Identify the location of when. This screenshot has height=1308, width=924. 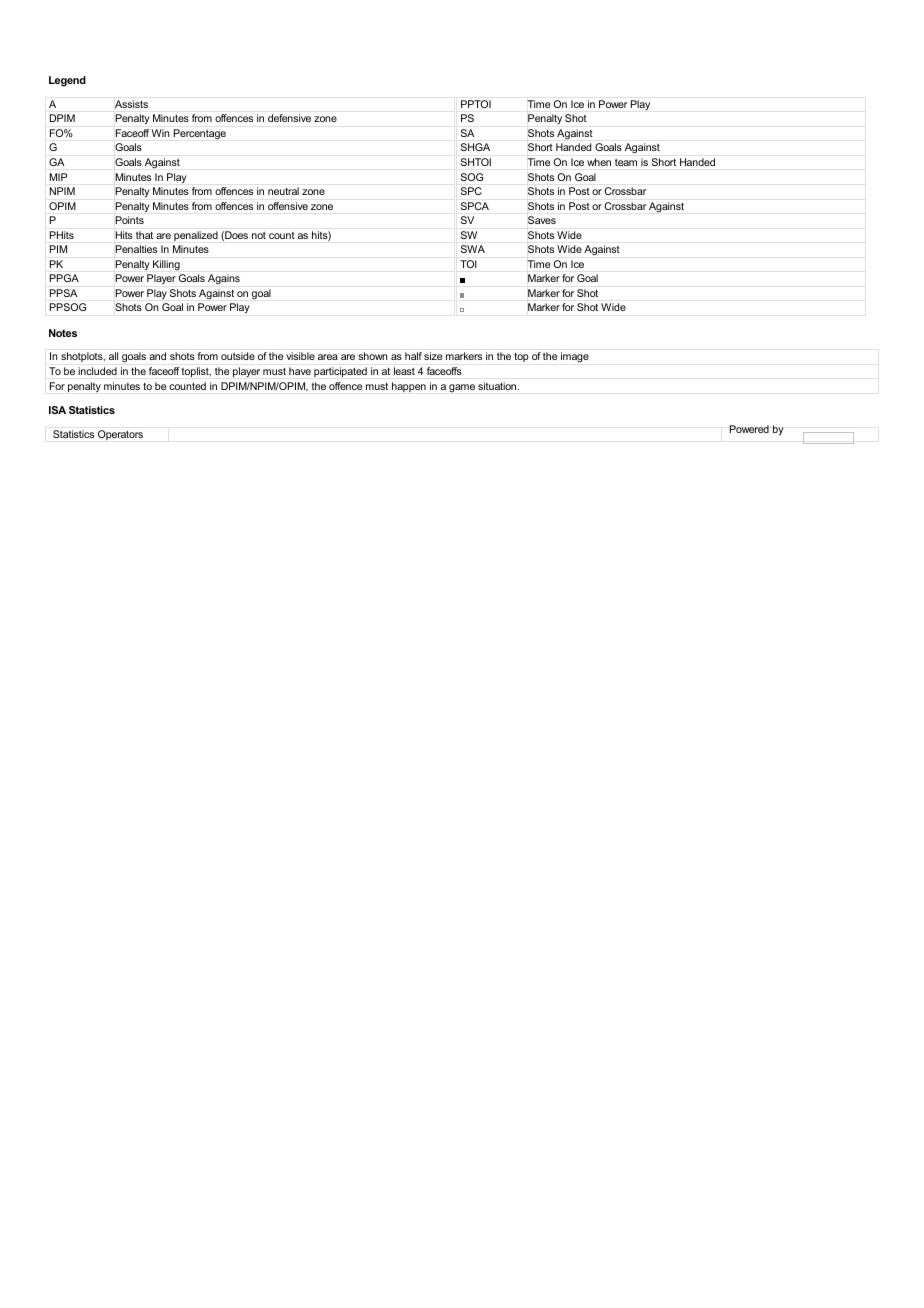
(599, 162).
